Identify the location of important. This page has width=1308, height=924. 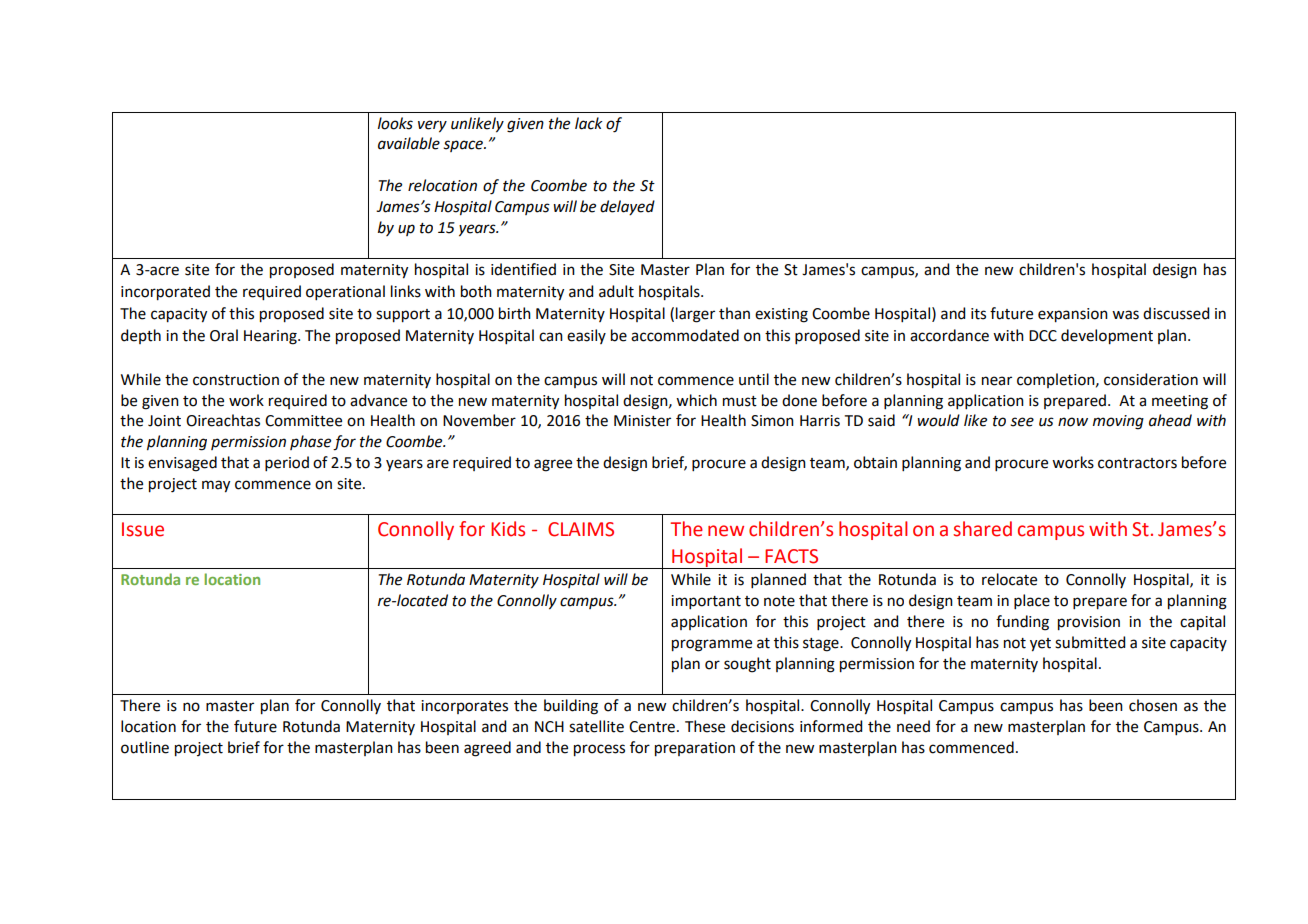
(706, 602).
